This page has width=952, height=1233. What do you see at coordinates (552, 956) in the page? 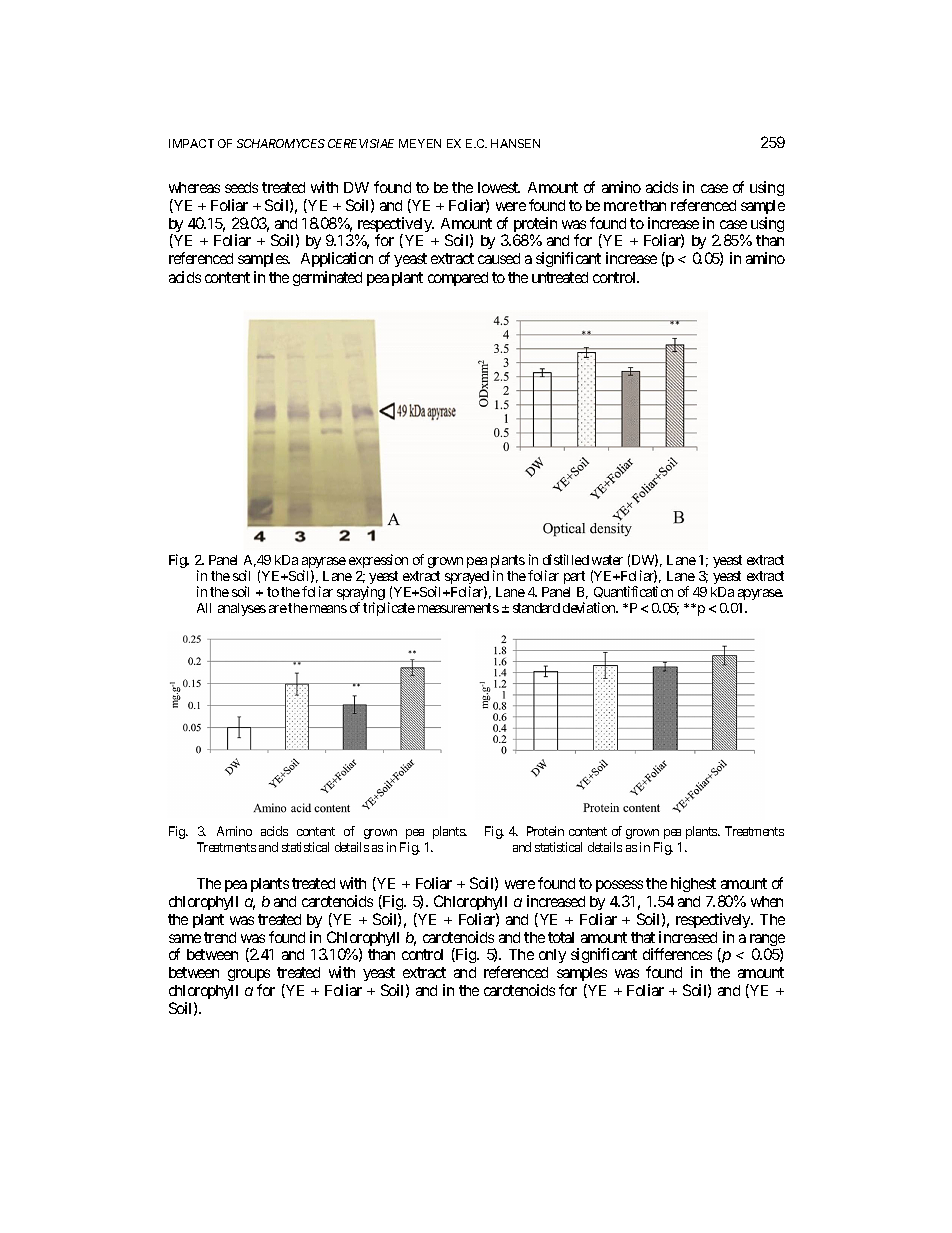
I see `only` at bounding box center [552, 956].
